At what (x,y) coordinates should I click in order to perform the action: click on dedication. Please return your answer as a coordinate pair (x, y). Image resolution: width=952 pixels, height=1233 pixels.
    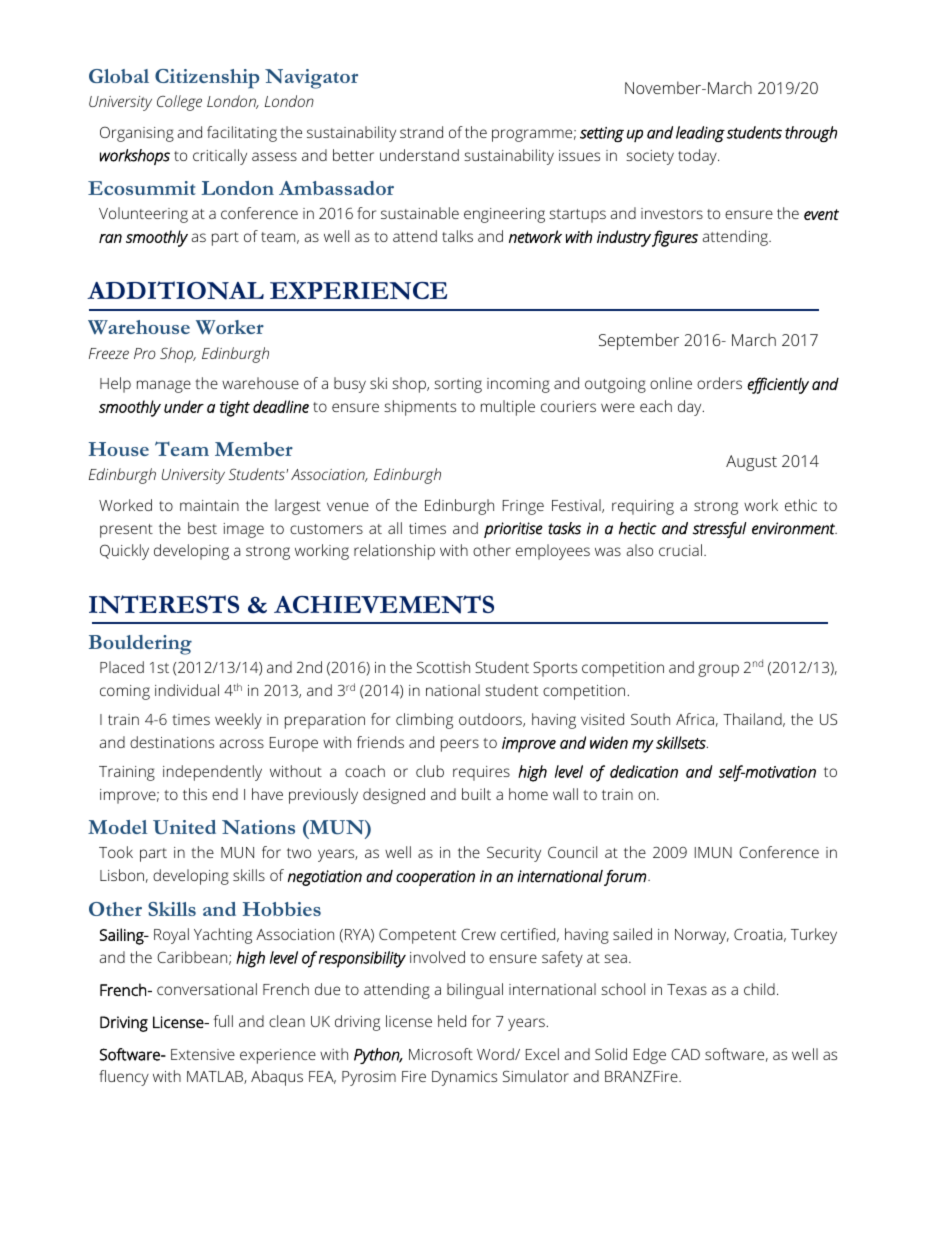
    Looking at the image, I should click on (644, 771).
